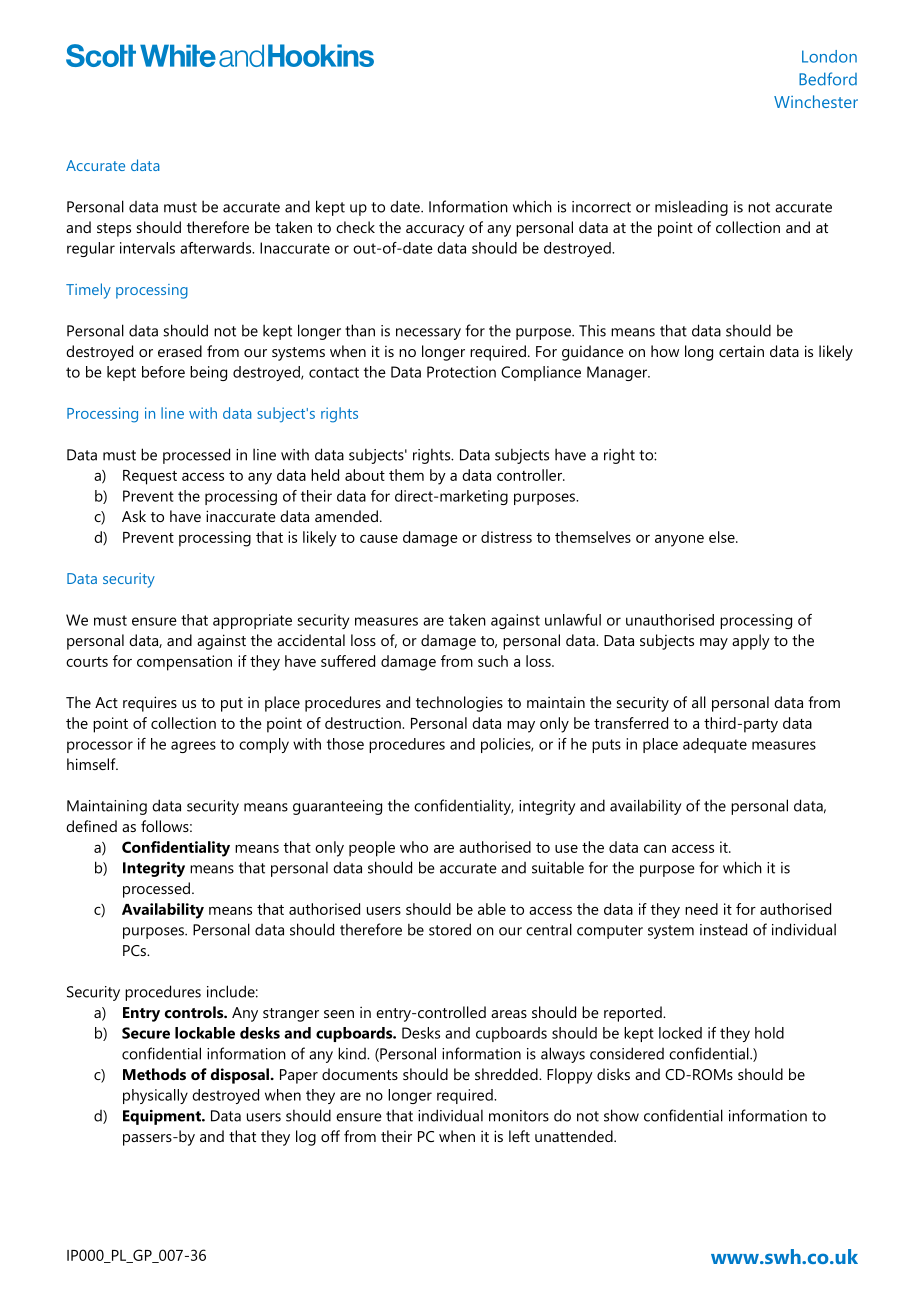 The height and width of the document is (1308, 924). Describe the element at coordinates (414, 847) in the document. I see `who` at that location.
